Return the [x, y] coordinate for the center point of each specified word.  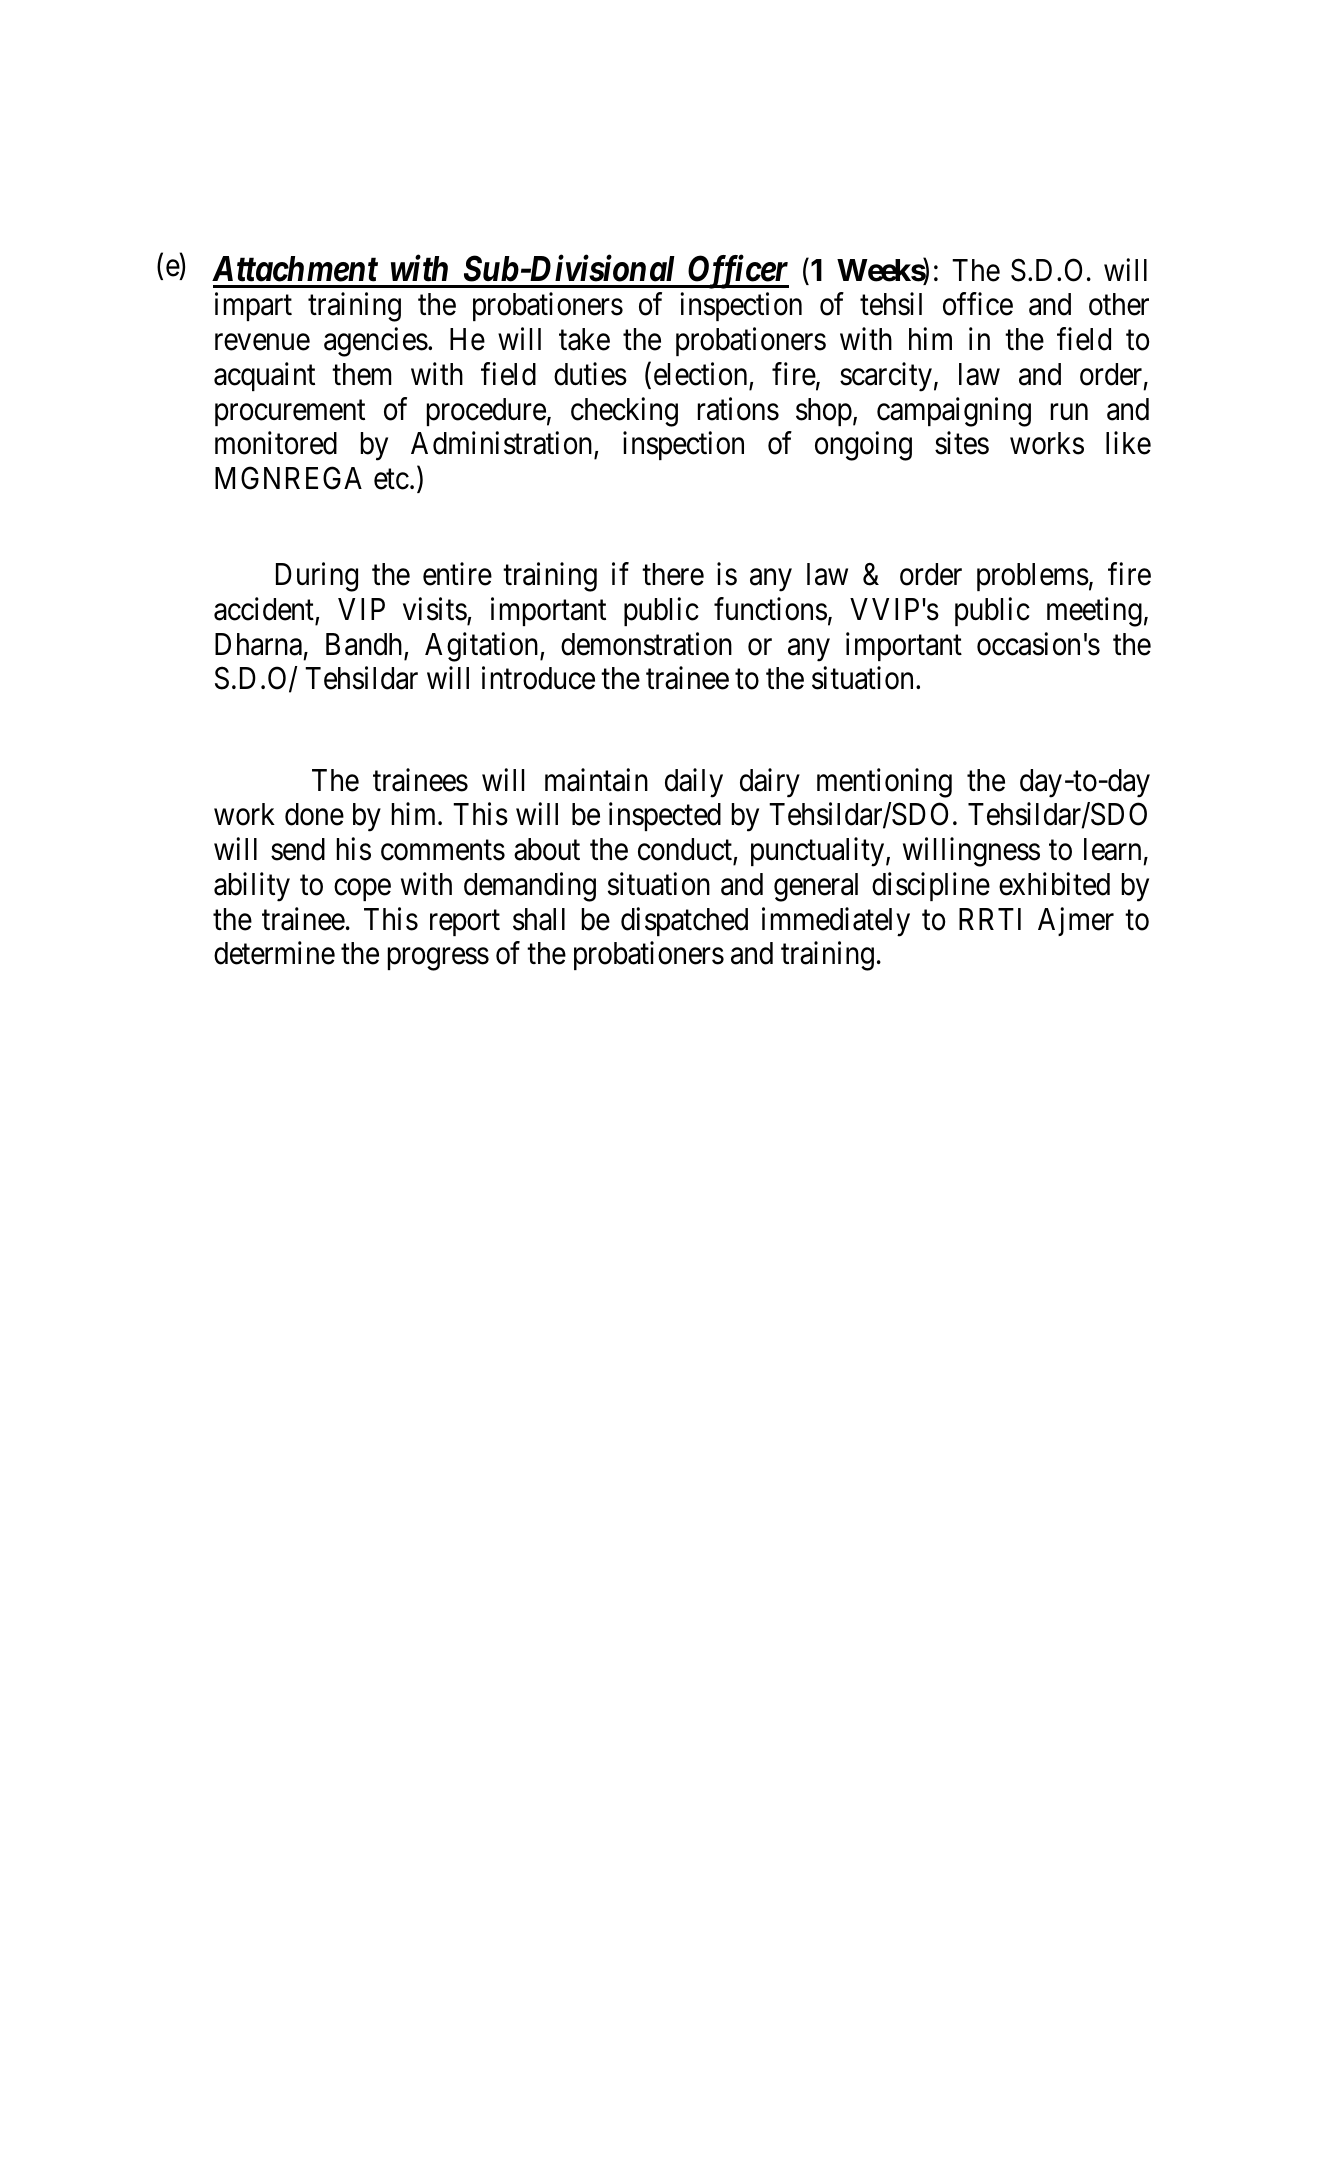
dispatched [684, 921]
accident [264, 609]
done [314, 814]
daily [694, 783]
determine [274, 953]
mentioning [884, 783]
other [1119, 304]
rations [738, 409]
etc [391, 479]
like [1128, 443]
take [584, 339]
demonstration [646, 644]
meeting [1094, 612]
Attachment [295, 269]
